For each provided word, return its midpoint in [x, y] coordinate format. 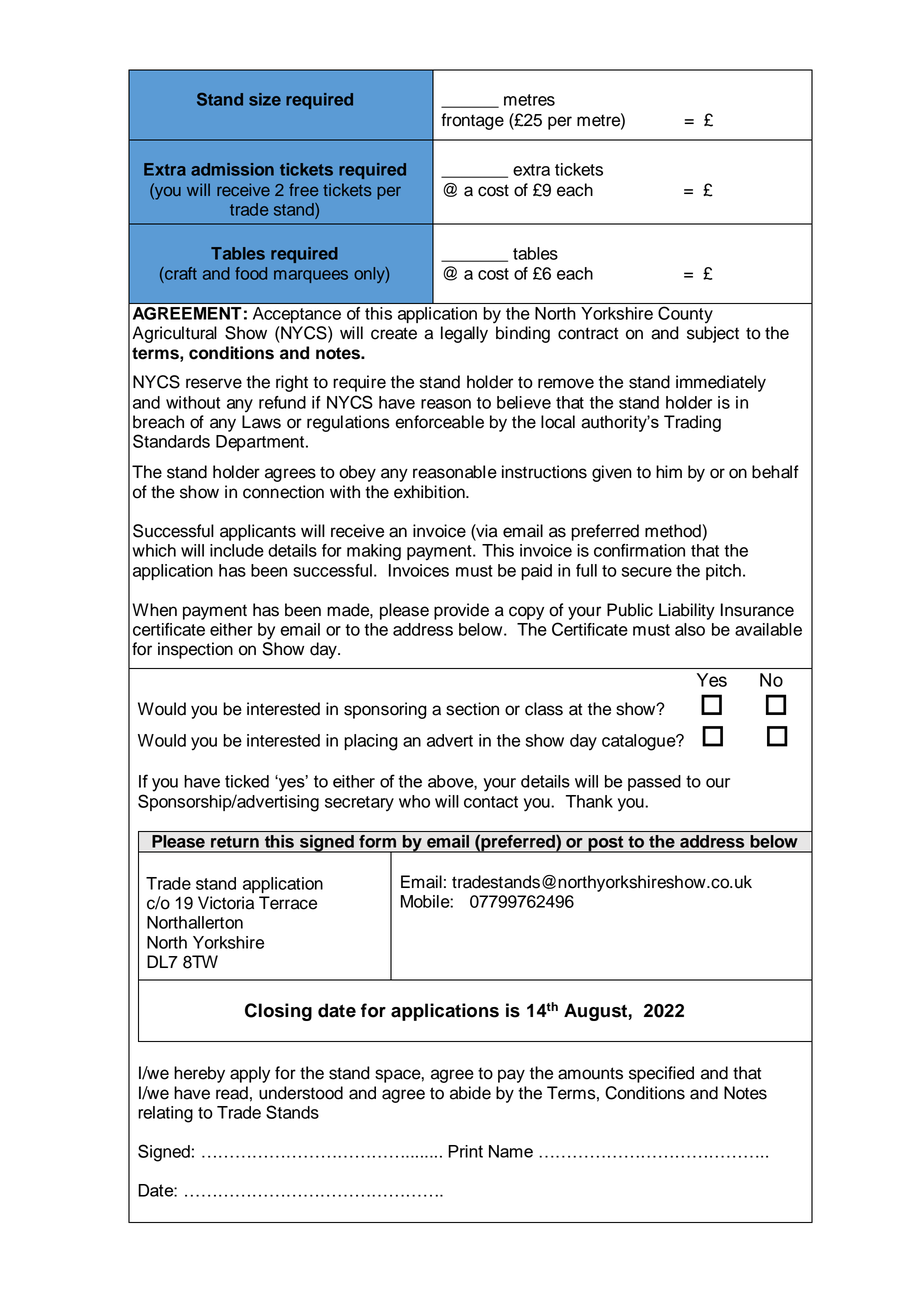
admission [232, 169]
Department [261, 443]
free [303, 189]
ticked [247, 781]
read [232, 1093]
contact [491, 802]
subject [713, 334]
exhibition [430, 492]
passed [654, 783]
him [669, 471]
